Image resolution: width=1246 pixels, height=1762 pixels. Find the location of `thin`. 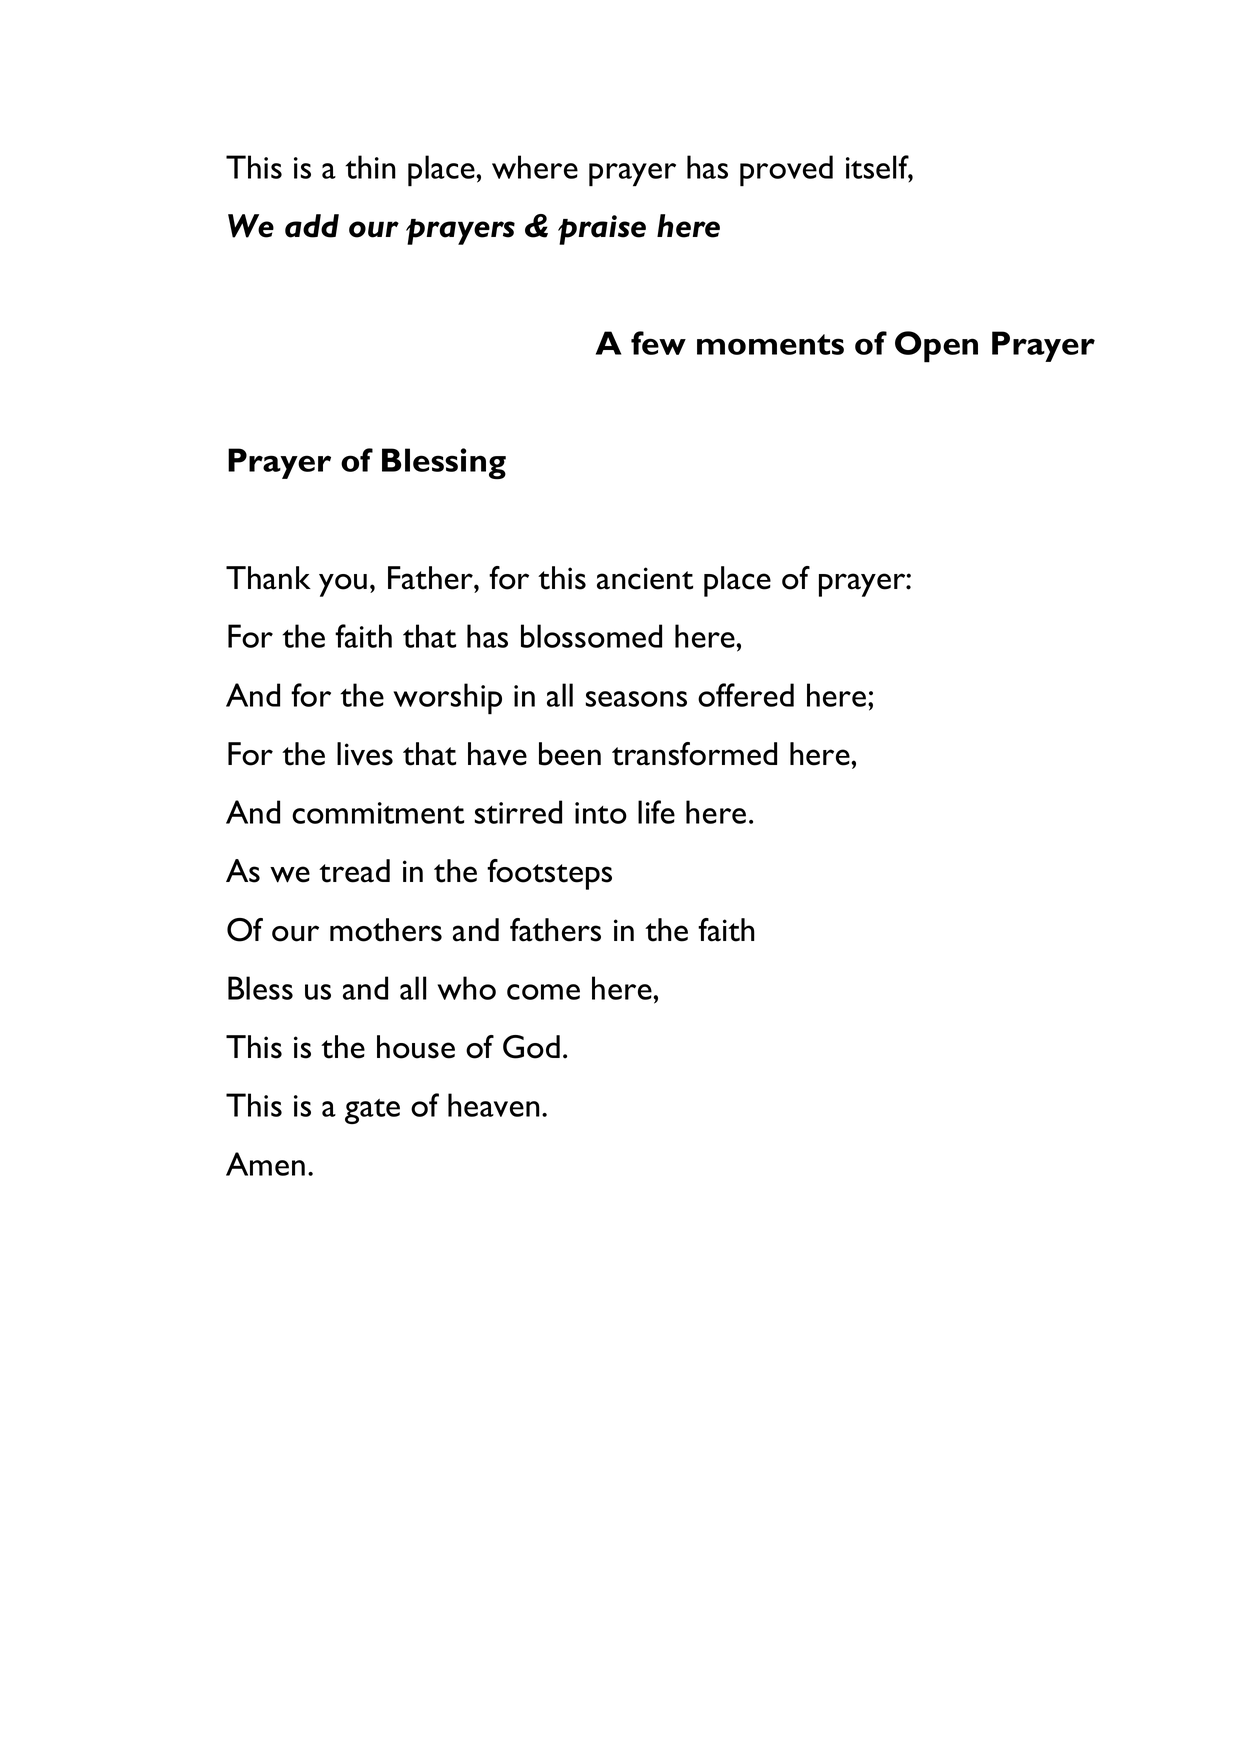

thin is located at coordinates (370, 167).
